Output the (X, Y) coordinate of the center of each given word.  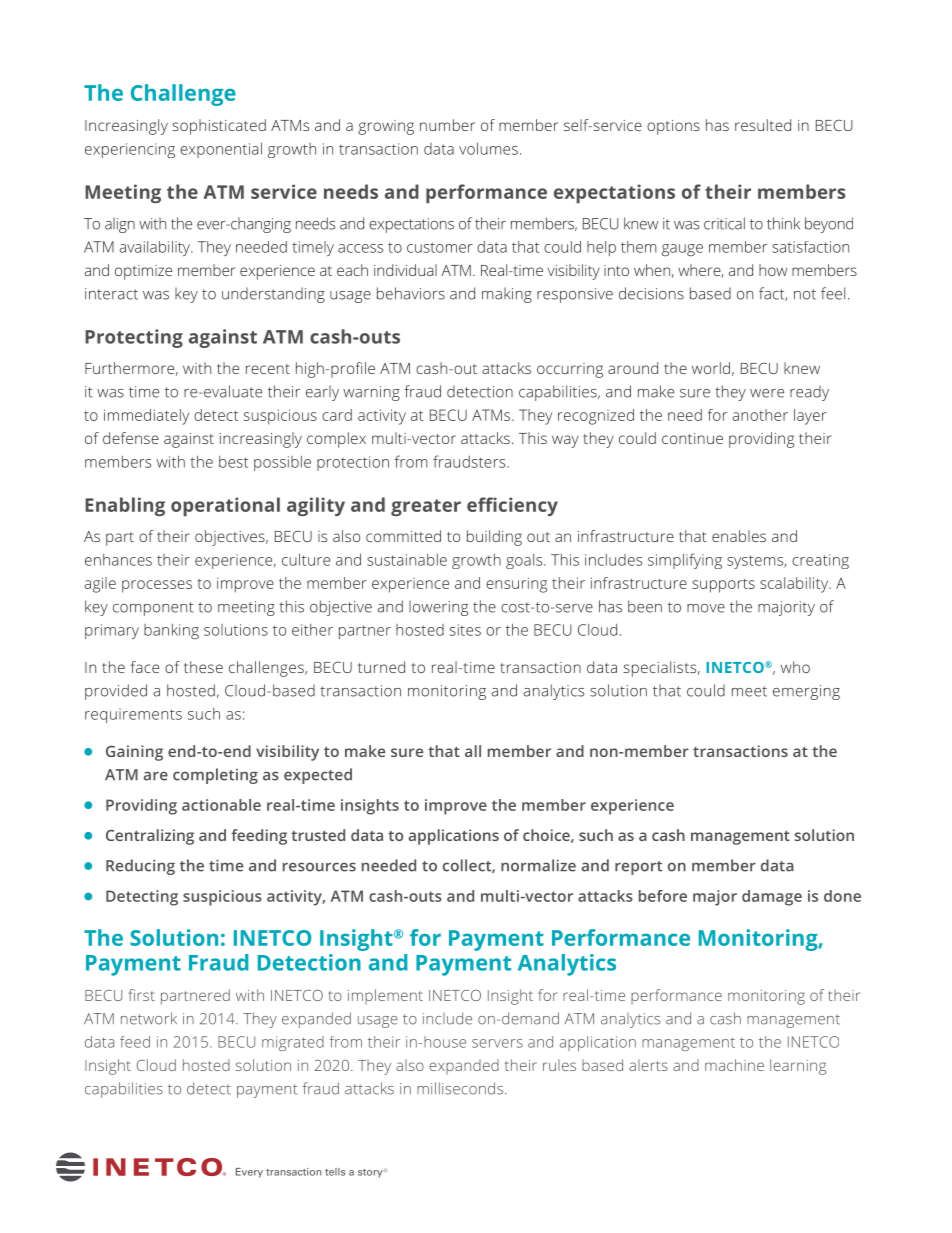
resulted (763, 125)
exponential (221, 150)
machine (734, 1065)
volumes (488, 148)
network (149, 1018)
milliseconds (460, 1088)
